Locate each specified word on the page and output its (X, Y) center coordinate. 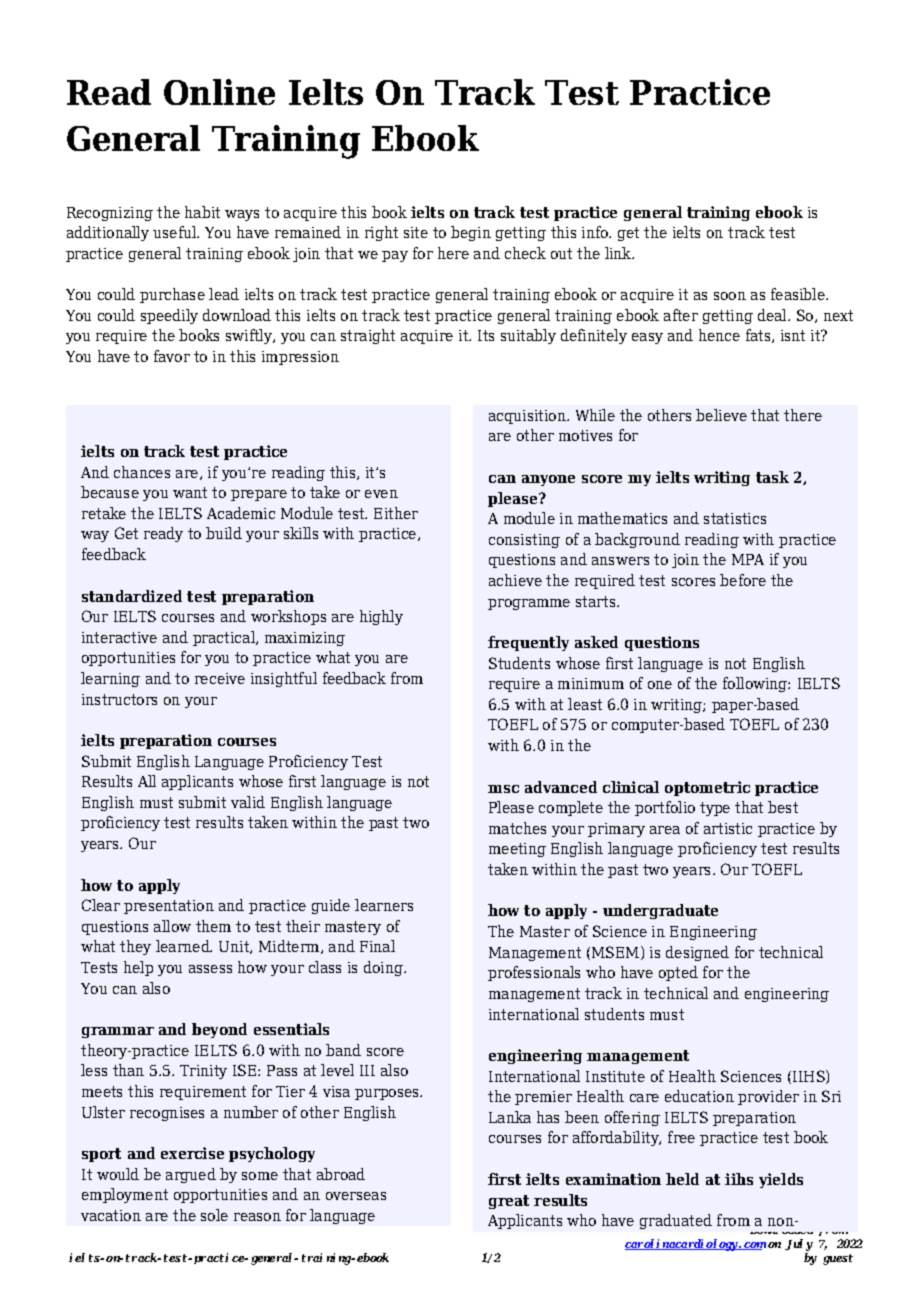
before (743, 580)
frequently (528, 643)
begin (471, 233)
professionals (534, 973)
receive (220, 678)
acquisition (528, 417)
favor (172, 356)
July (799, 1245)
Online (219, 92)
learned (184, 946)
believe (721, 415)
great (509, 1202)
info (596, 232)
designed (697, 953)
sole (214, 1215)
